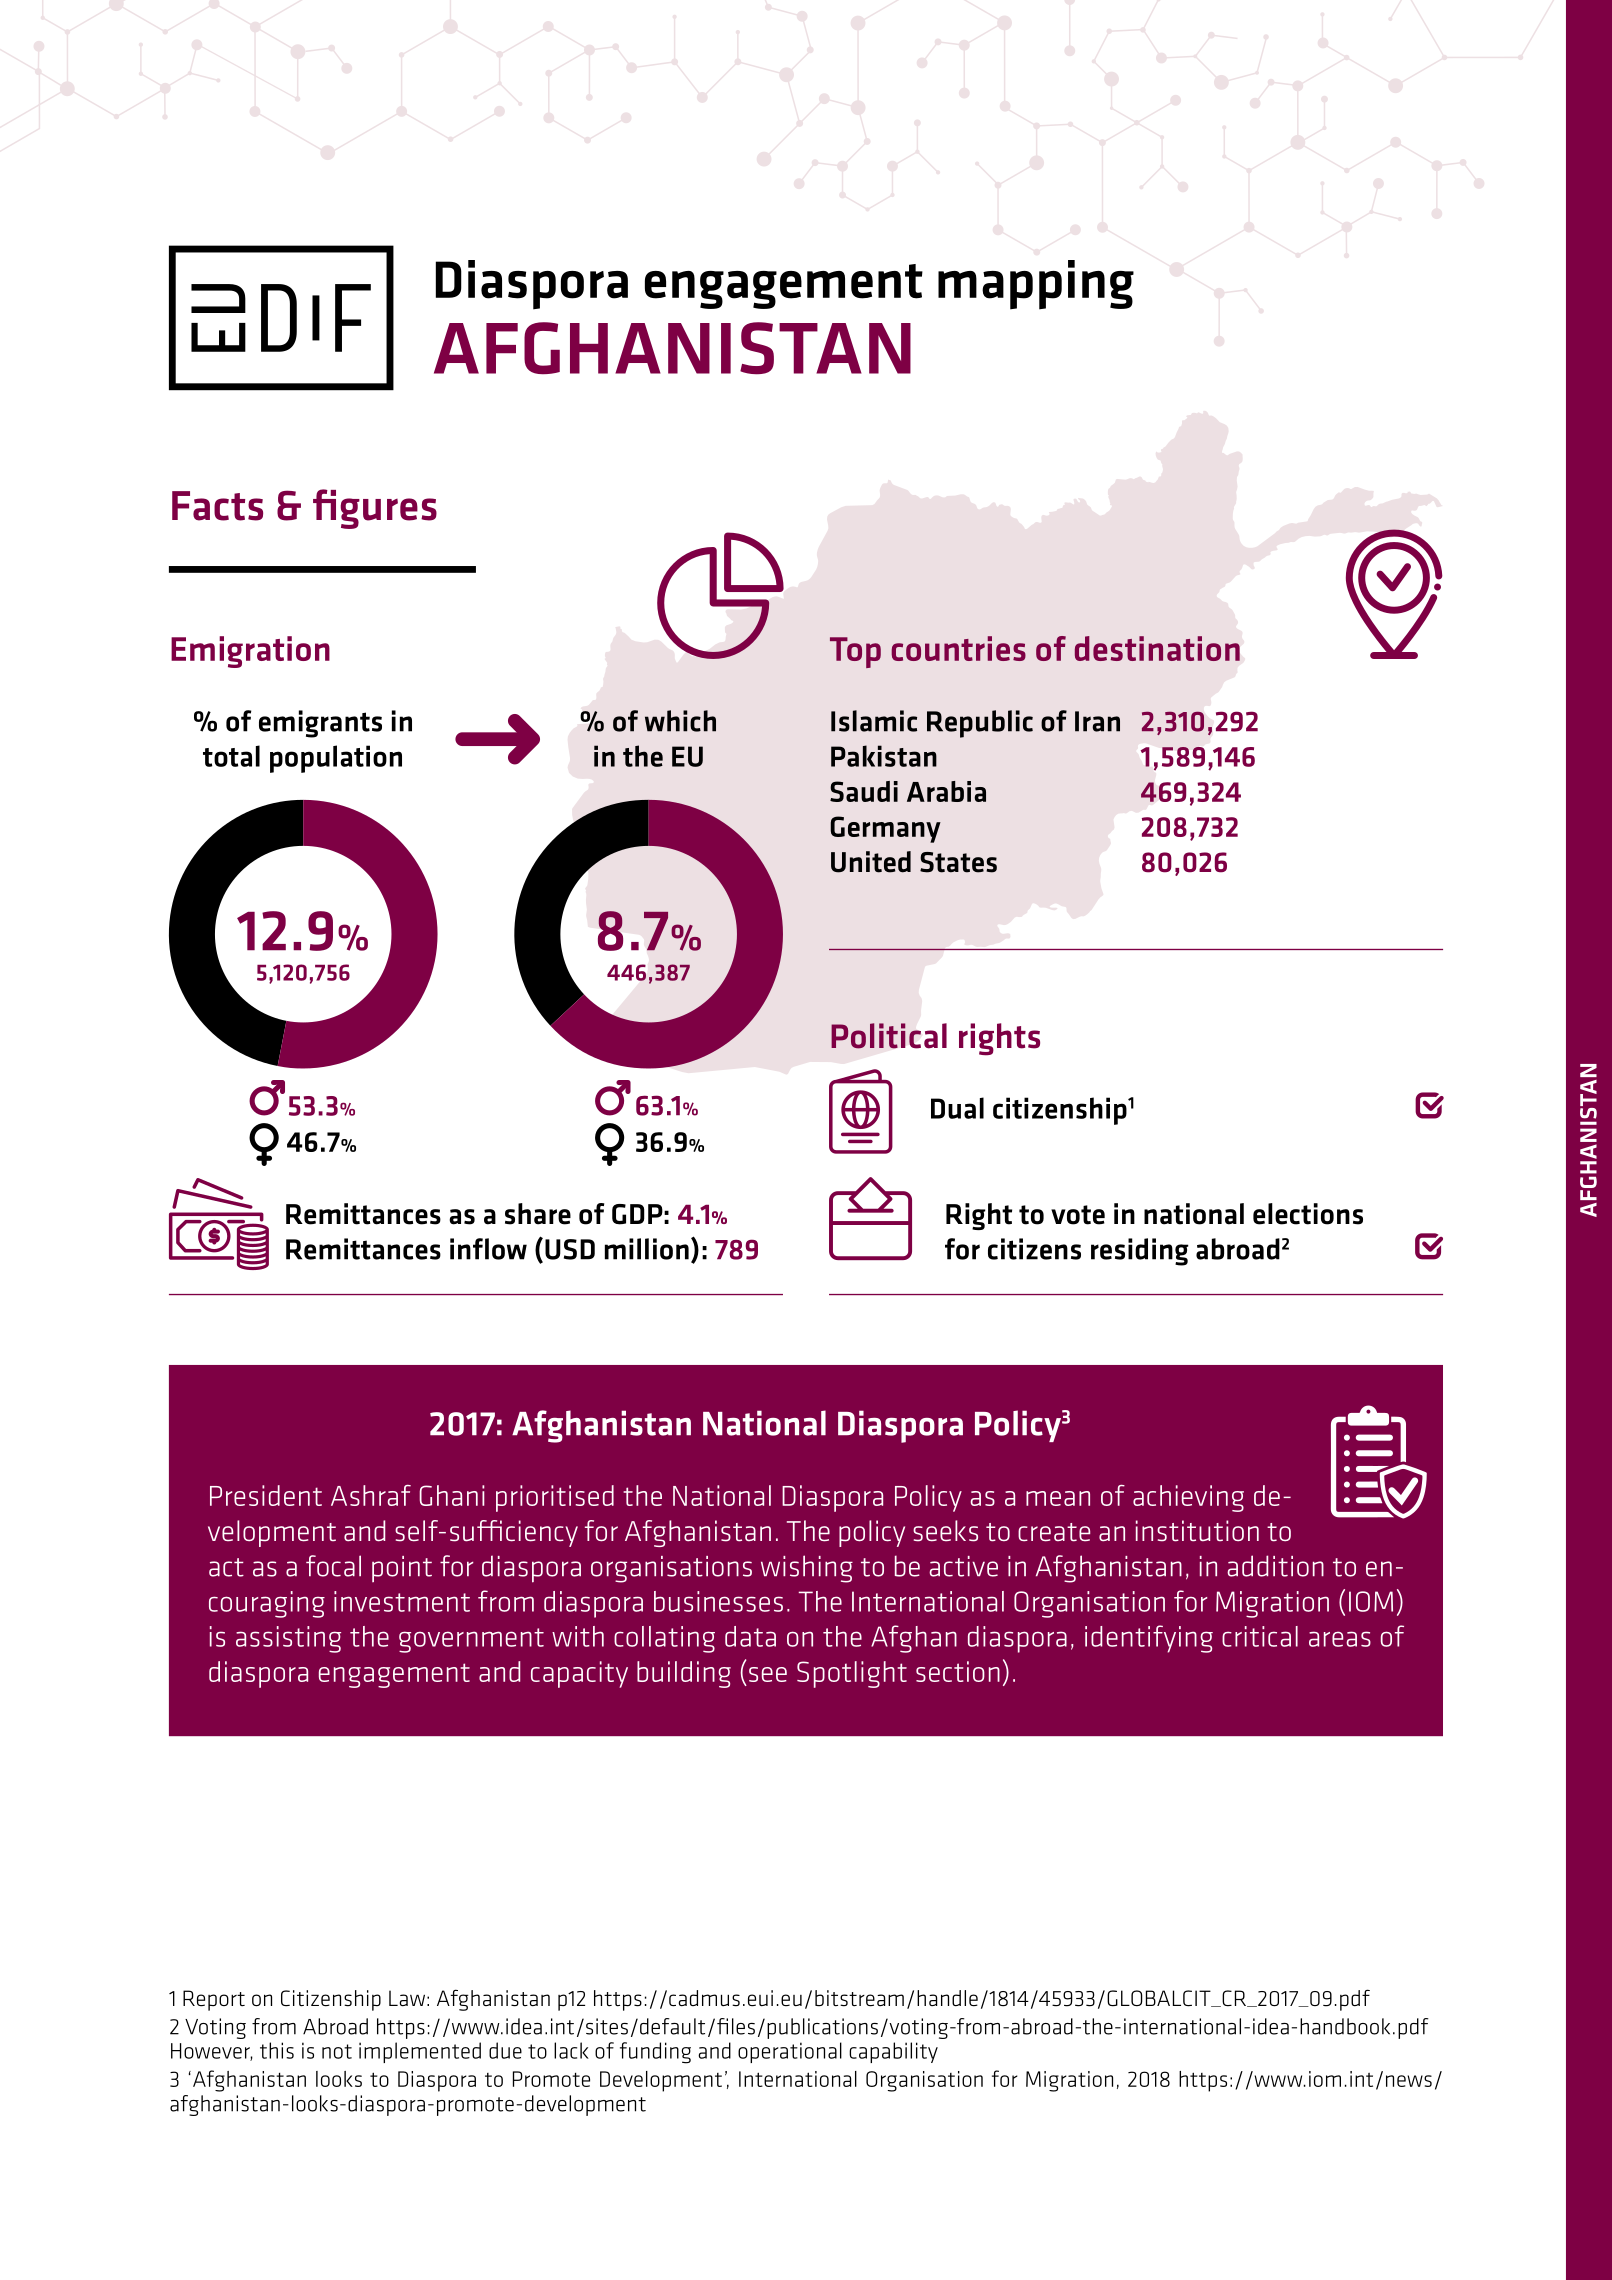 This screenshot has height=2280, width=1612. What do you see at coordinates (1097, 721) in the screenshot?
I see `Iran` at bounding box center [1097, 721].
